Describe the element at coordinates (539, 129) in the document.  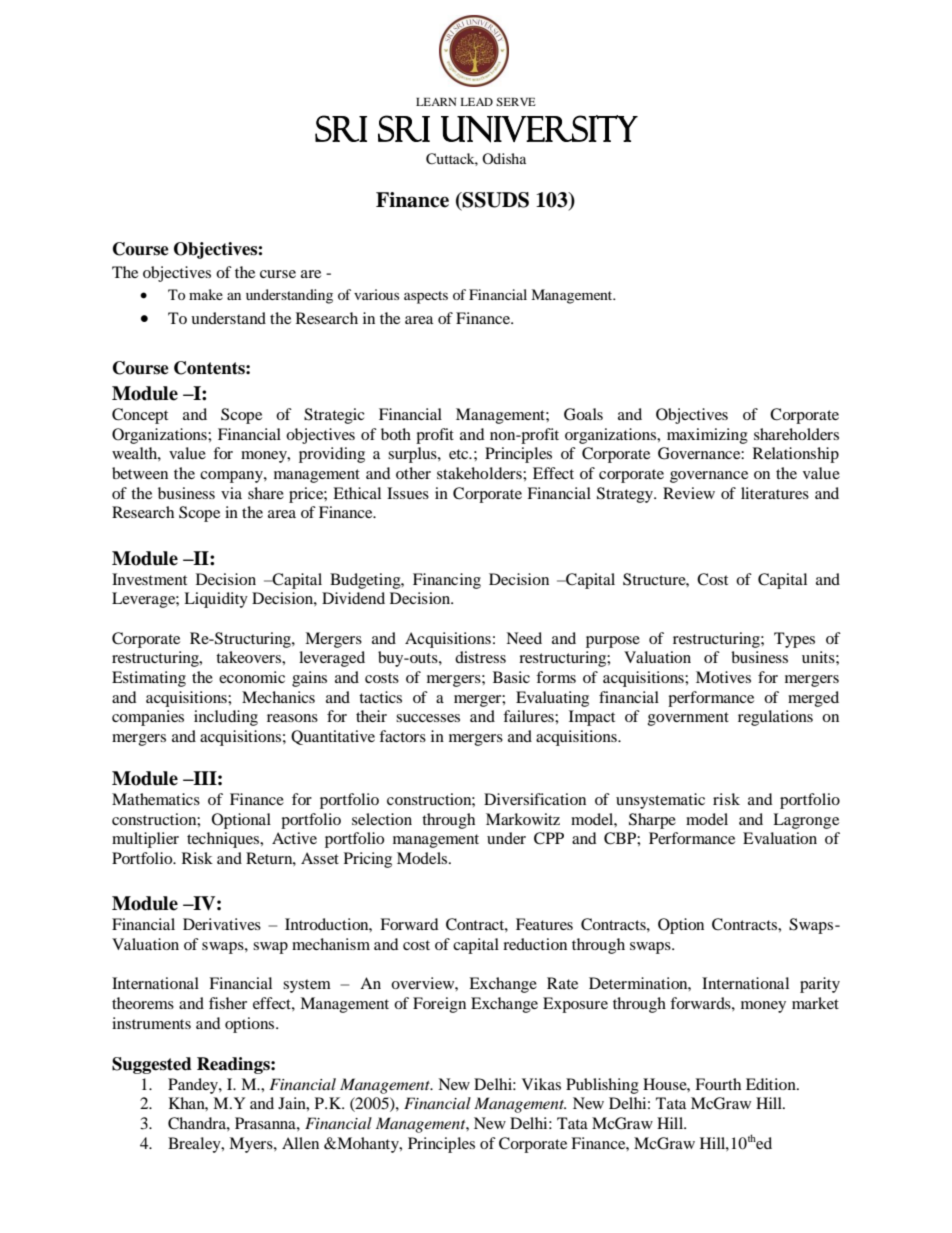
I see `UNIVERSITY` at that location.
